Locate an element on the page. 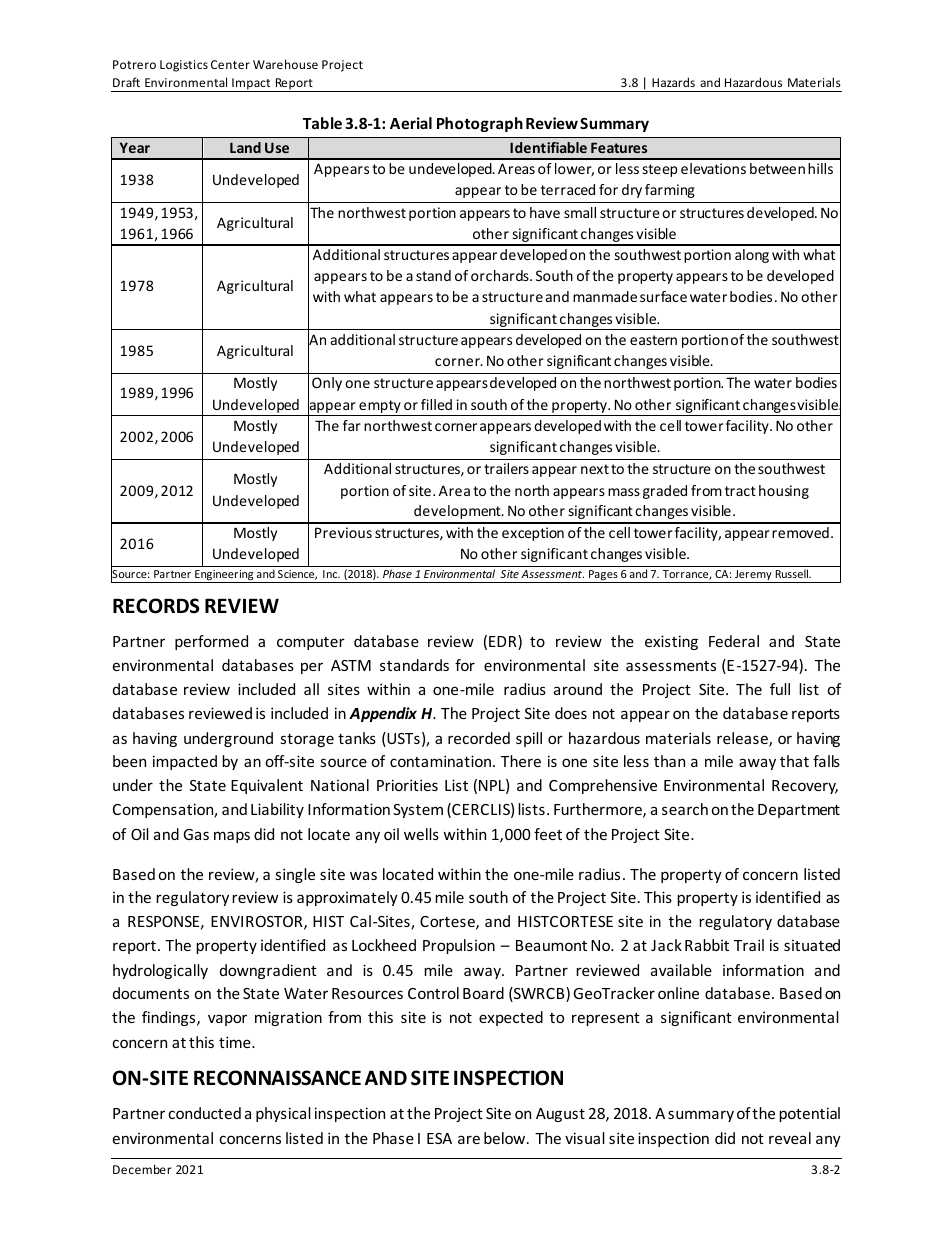 This page has width=952, height=1233. Photograph is located at coordinates (480, 124).
